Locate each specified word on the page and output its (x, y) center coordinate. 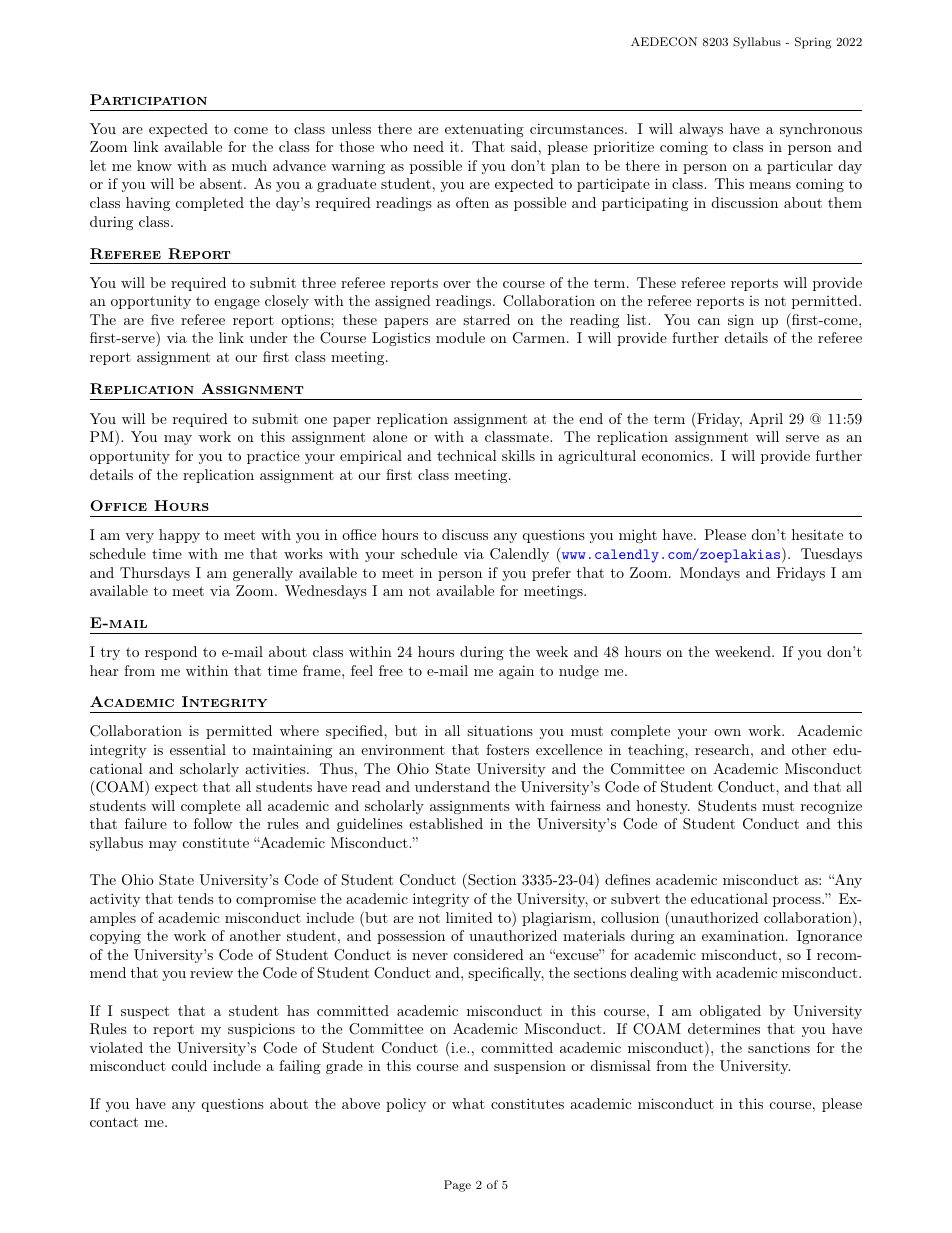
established (446, 823)
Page (457, 1186)
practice (273, 457)
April (766, 420)
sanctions (779, 1047)
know (154, 165)
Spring (813, 43)
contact (114, 1122)
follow (213, 823)
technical (467, 455)
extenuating (484, 130)
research (722, 749)
